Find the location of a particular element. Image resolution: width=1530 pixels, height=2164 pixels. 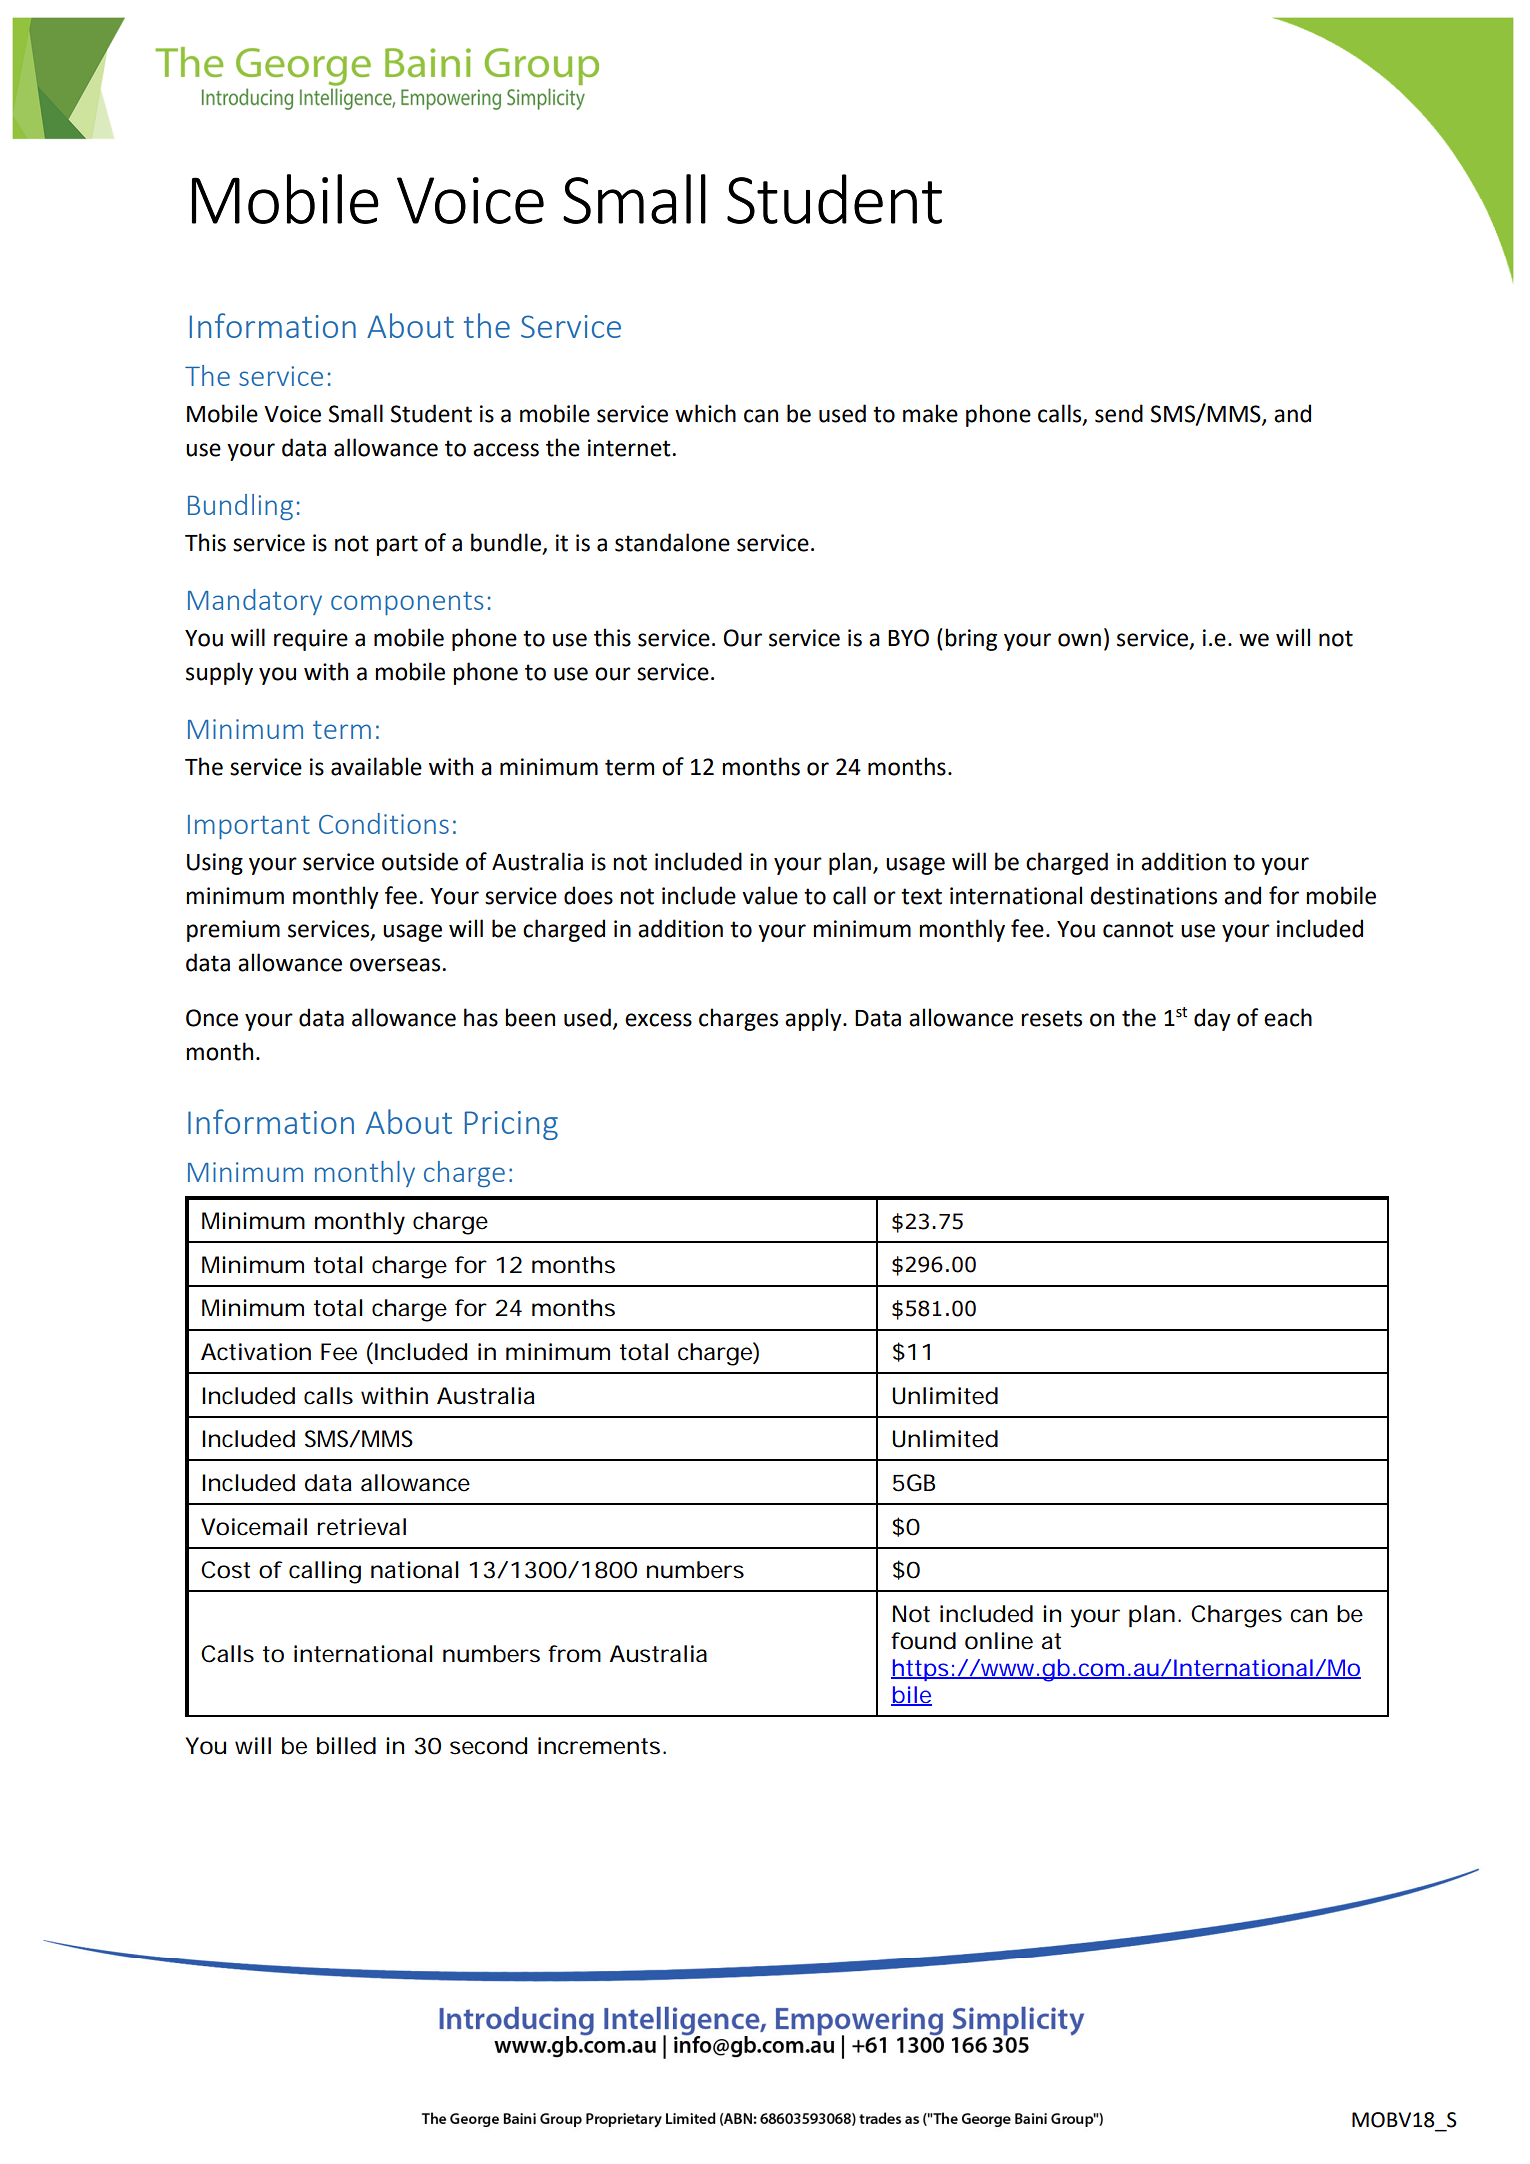

Bundling is located at coordinates (240, 507).
